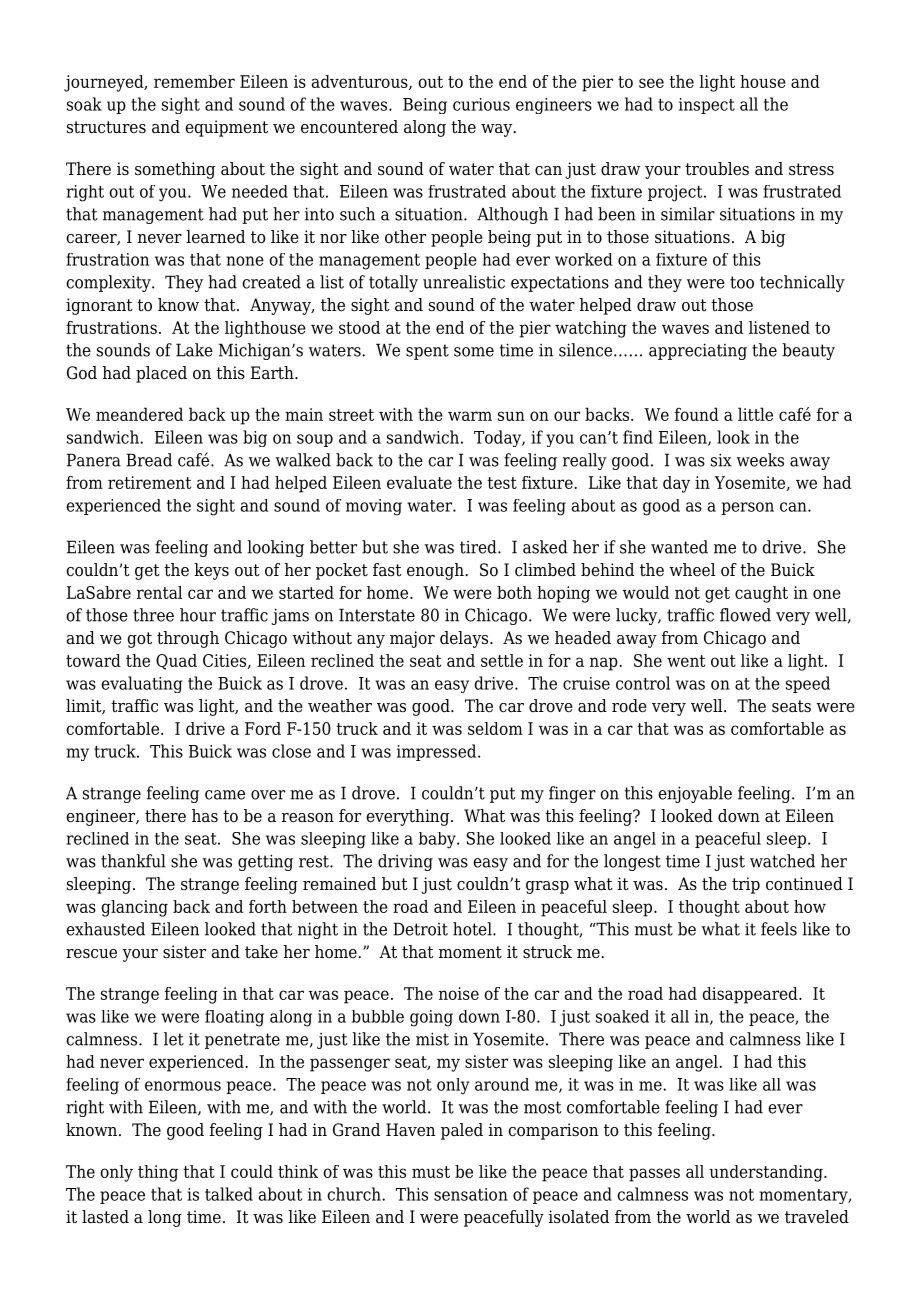 The height and width of the screenshot is (1308, 924). I want to click on delays, so click(465, 639).
